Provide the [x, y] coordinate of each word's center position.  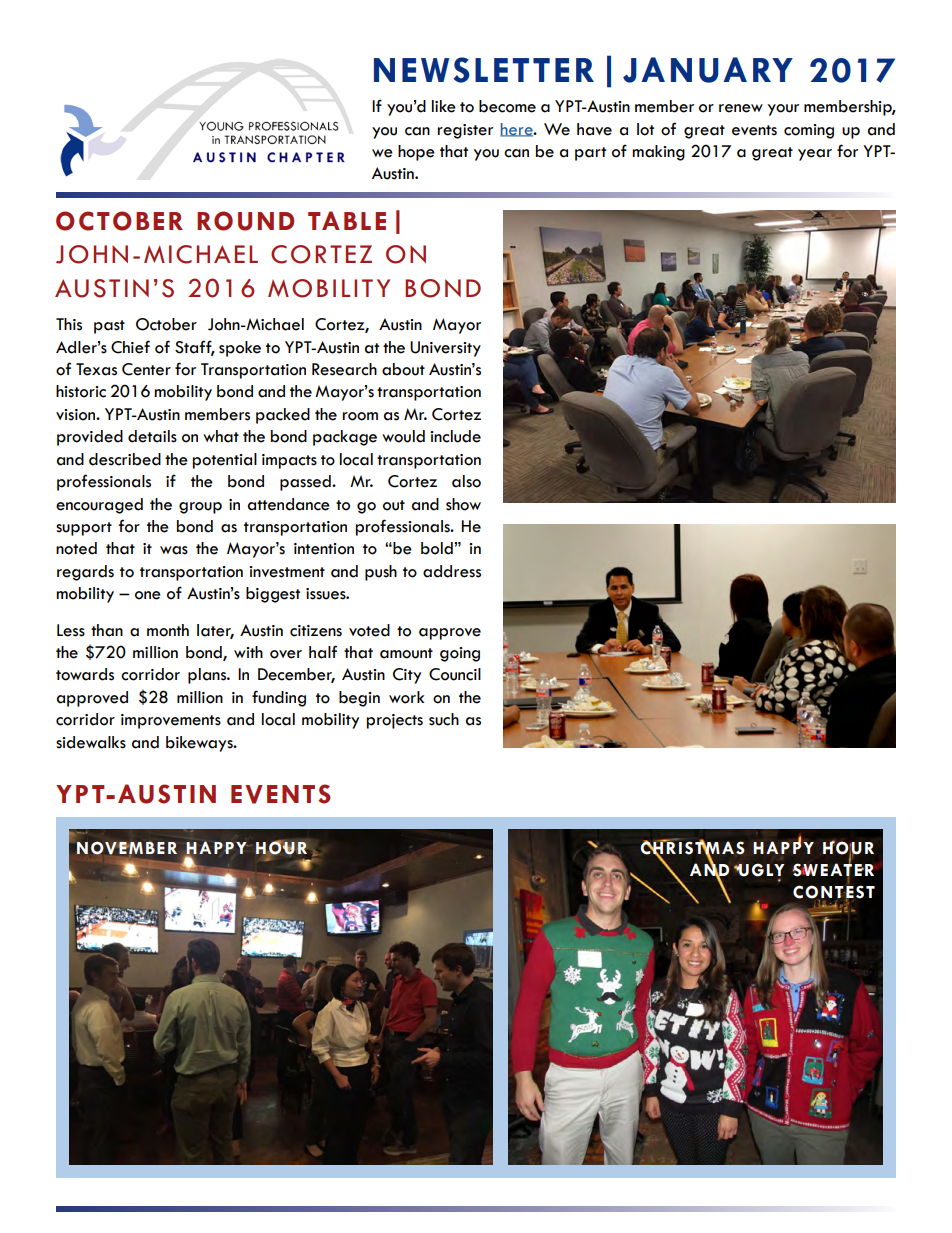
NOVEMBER [127, 849]
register [465, 131]
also [466, 481]
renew [741, 108]
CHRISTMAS [693, 847]
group [200, 508]
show [463, 504]
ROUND [245, 221]
